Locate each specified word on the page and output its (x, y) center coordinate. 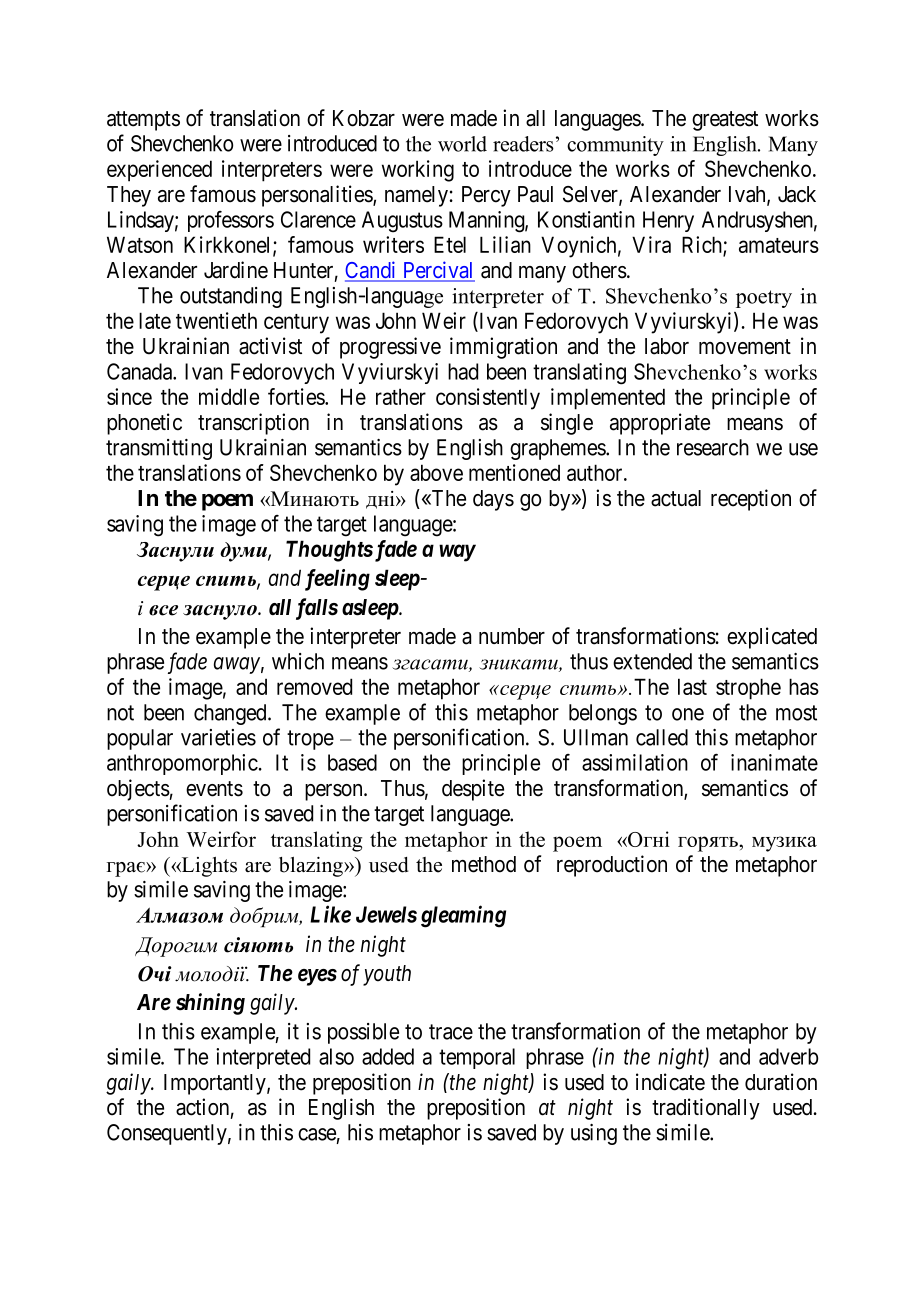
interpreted (263, 1058)
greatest (725, 121)
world (462, 144)
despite (473, 790)
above (436, 472)
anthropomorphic (182, 764)
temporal (477, 1058)
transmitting (159, 449)
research (713, 447)
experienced (159, 171)
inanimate (774, 762)
